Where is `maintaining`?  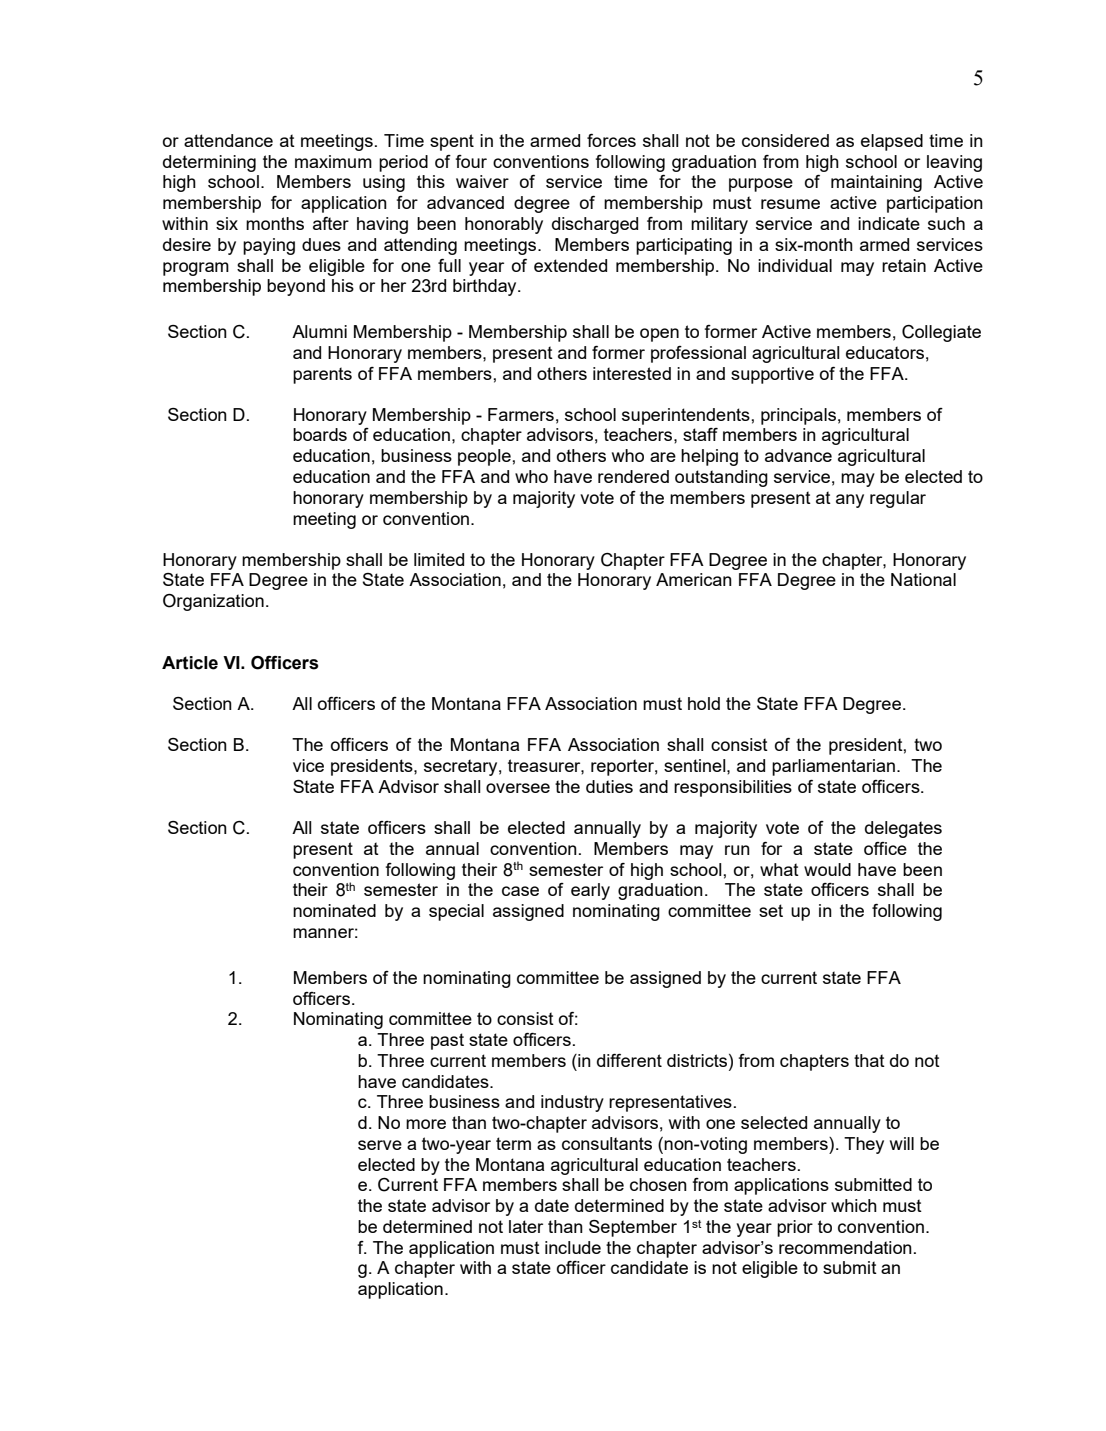 maintaining is located at coordinates (876, 183).
